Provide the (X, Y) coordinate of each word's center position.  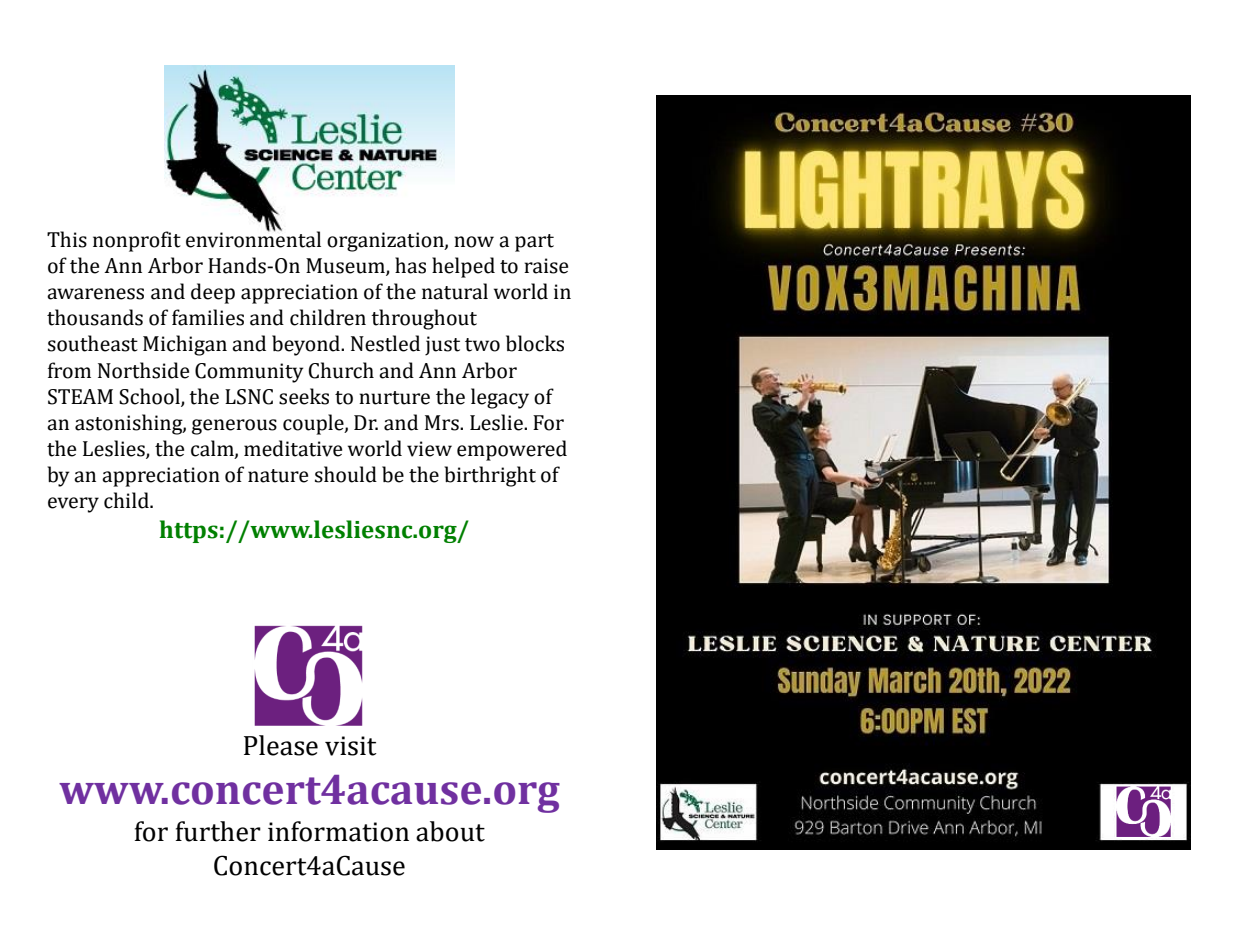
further (218, 831)
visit (351, 746)
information (338, 831)
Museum (346, 267)
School (150, 397)
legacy (500, 398)
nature (278, 476)
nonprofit (137, 241)
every (73, 505)
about (450, 831)
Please (281, 745)
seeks (304, 396)
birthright (490, 476)
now (474, 242)
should (346, 474)
